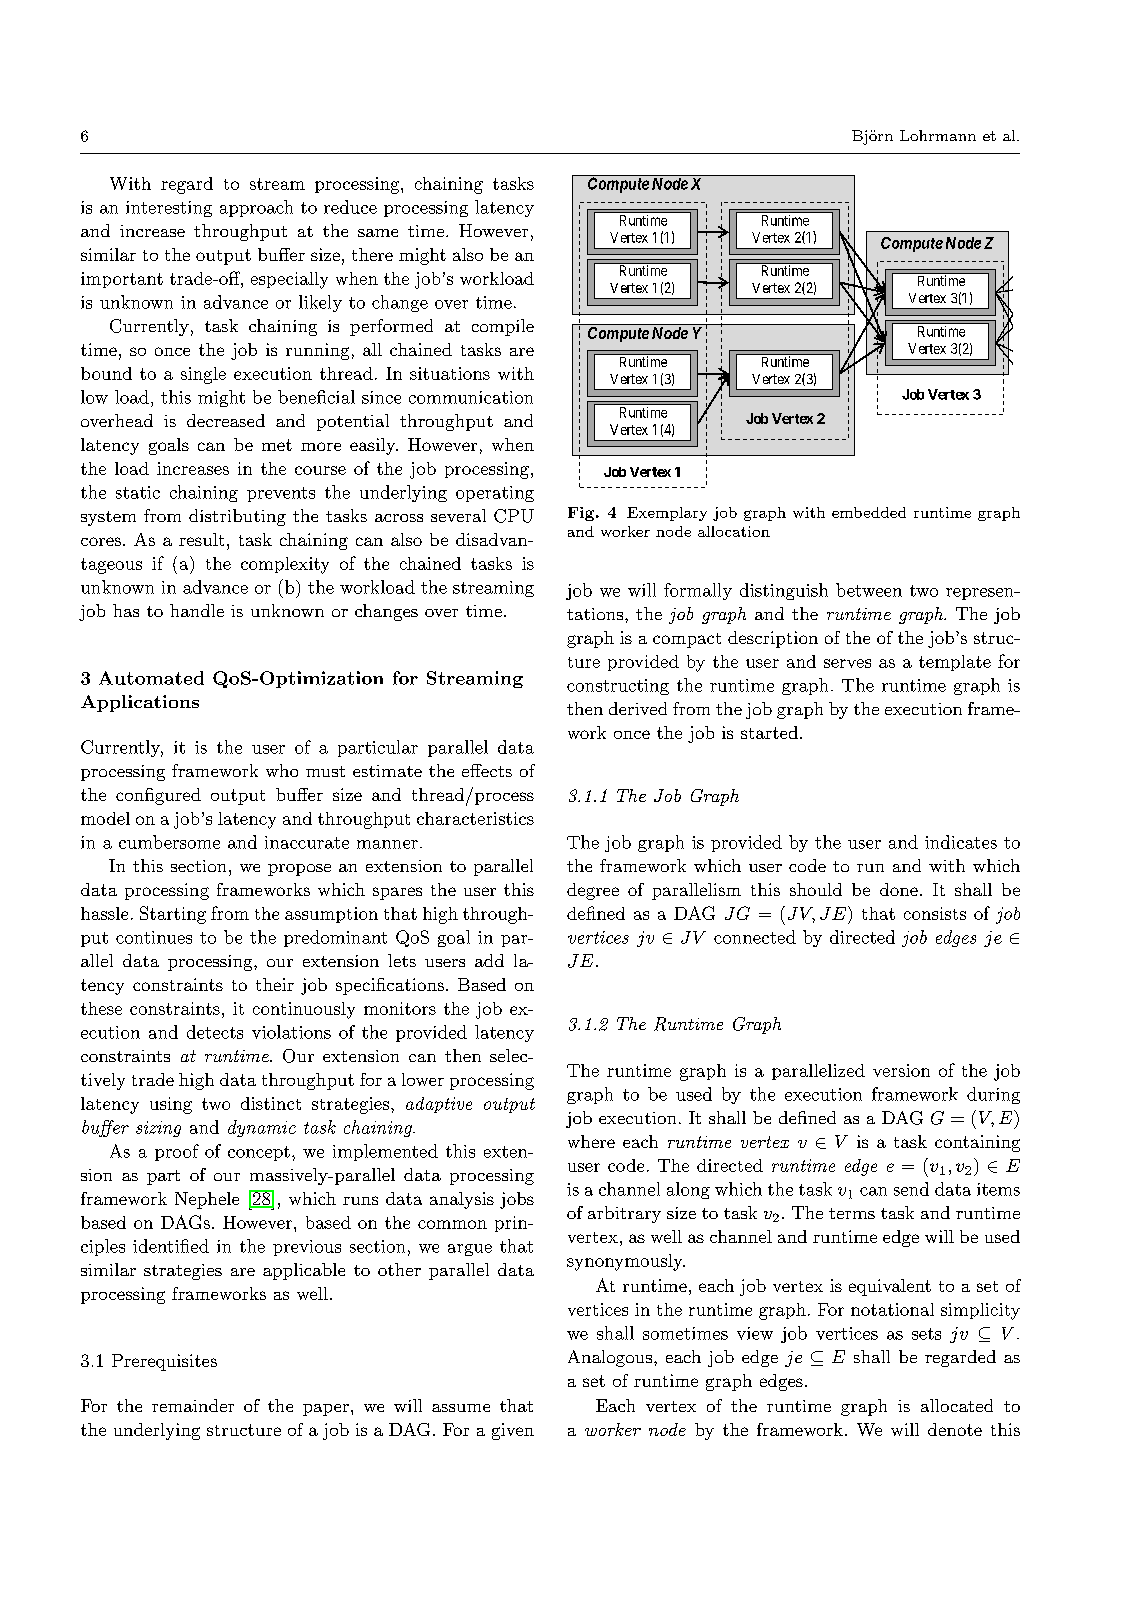 The width and height of the screenshot is (1135, 1606). I want to click on remainder, so click(193, 1405).
